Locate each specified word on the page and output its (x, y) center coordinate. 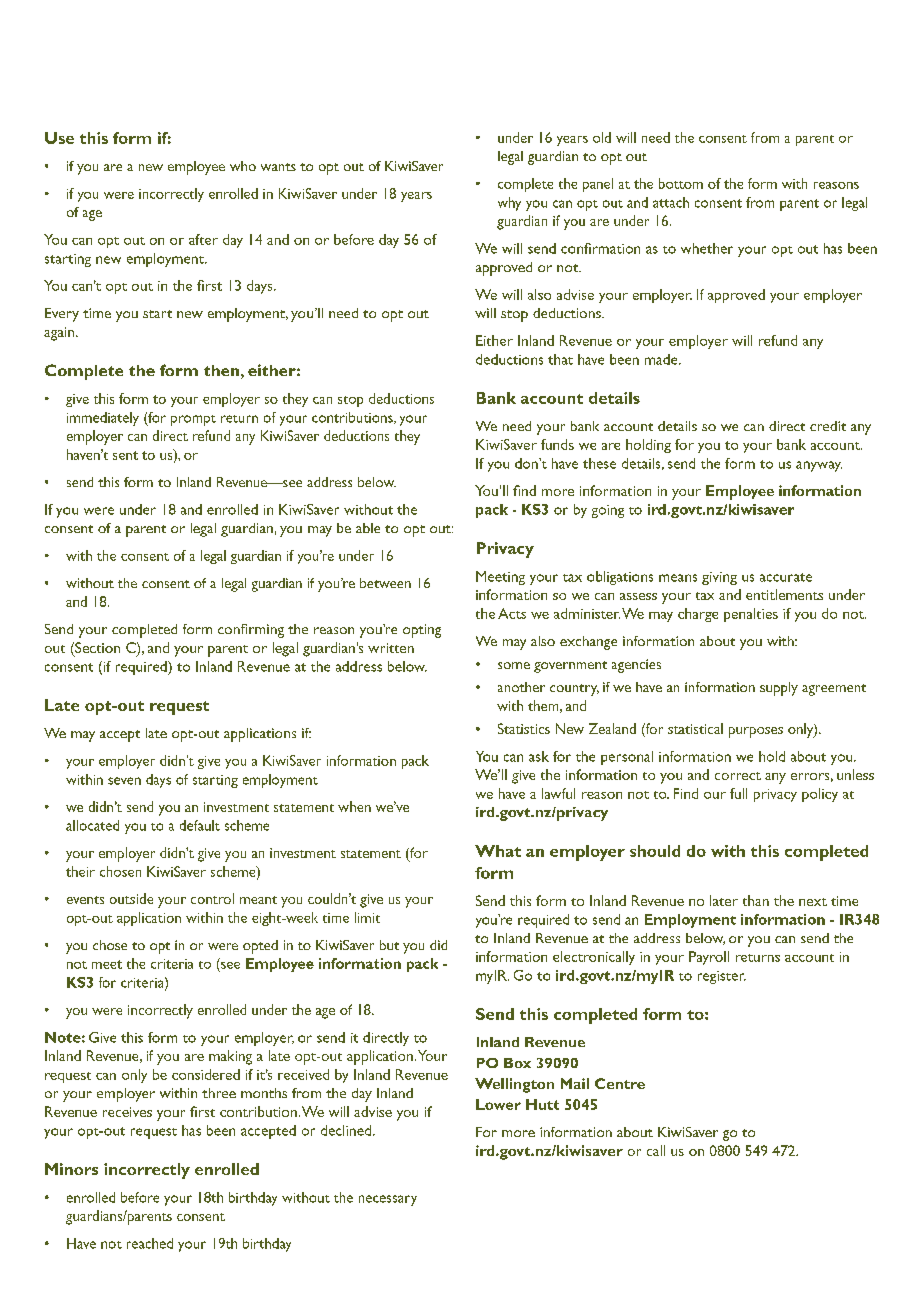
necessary (388, 1200)
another (521, 687)
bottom (681, 183)
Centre (620, 1083)
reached (150, 1243)
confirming (251, 631)
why (509, 204)
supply (779, 689)
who (243, 166)
